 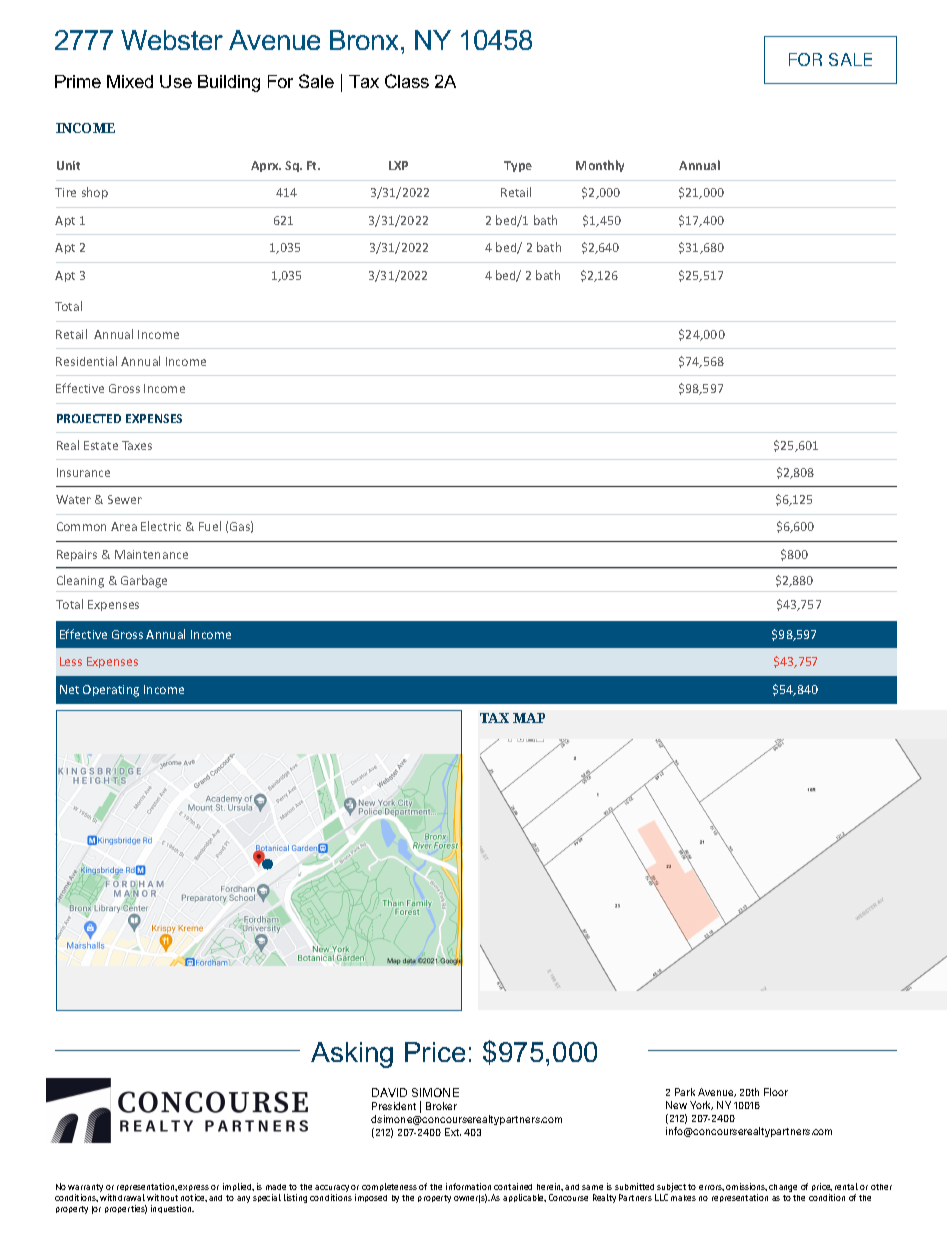 What do you see at coordinates (162, 1197) in the document?
I see `without` at bounding box center [162, 1197].
